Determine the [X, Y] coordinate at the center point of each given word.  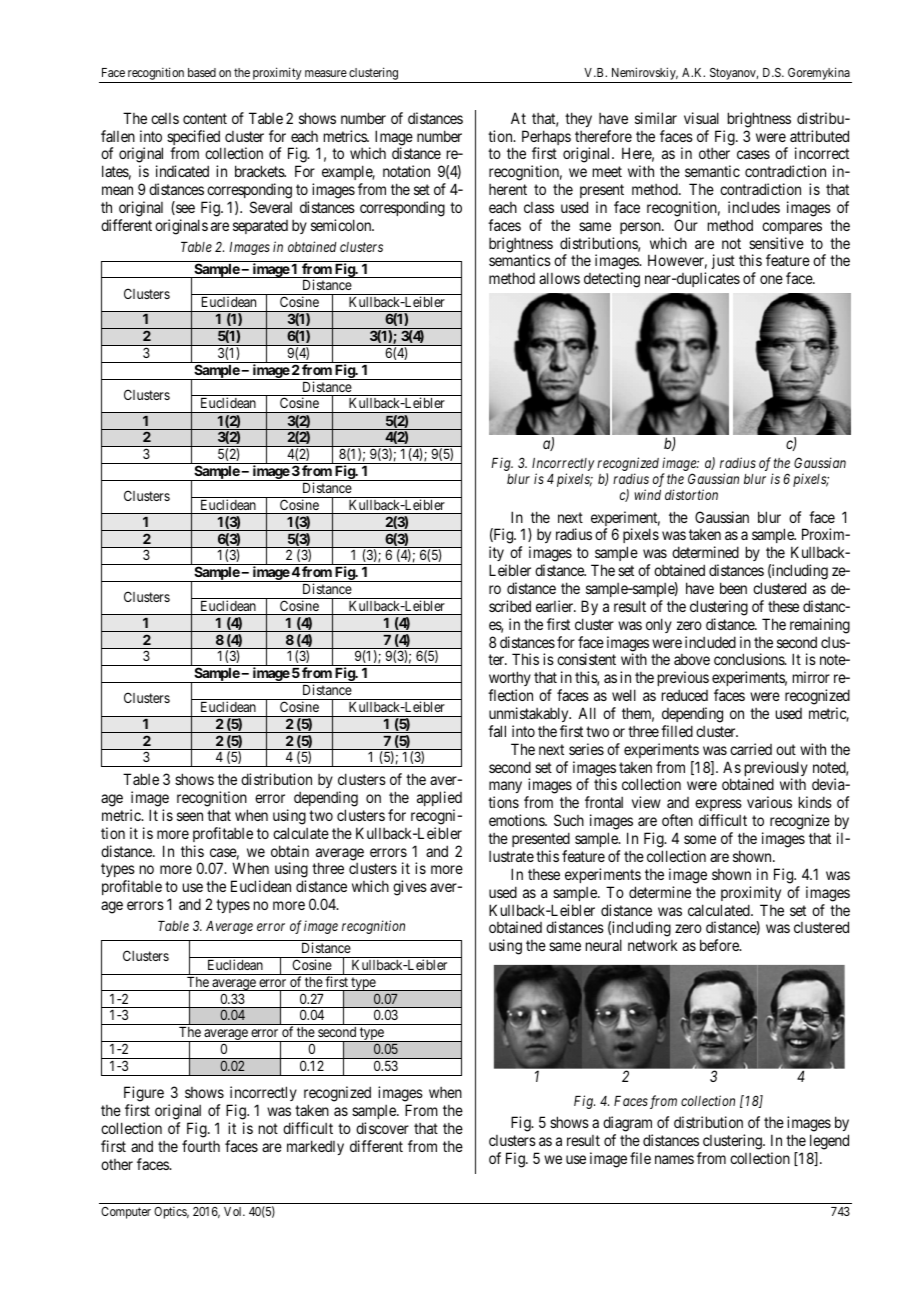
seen [190, 816]
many [505, 789]
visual [701, 118]
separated [260, 227]
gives [410, 888]
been [733, 588]
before [720, 945]
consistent [586, 659]
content [205, 118]
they [578, 119]
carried [751, 749]
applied [439, 798]
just [723, 261]
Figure [144, 1095]
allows [559, 278]
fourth [201, 1146]
